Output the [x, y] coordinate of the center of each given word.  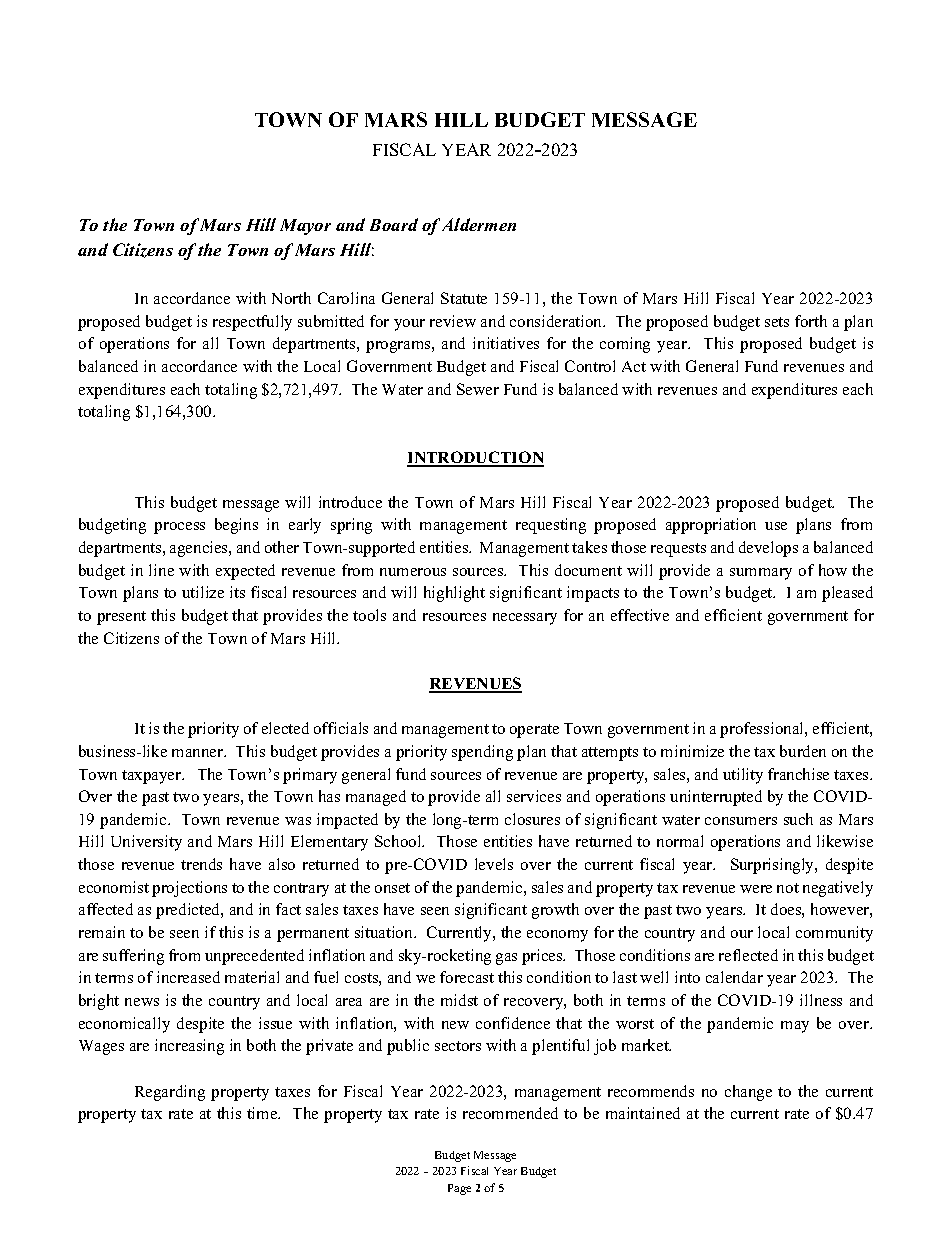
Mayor [305, 227]
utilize [203, 592]
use [776, 526]
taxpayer [153, 777]
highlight [454, 594]
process [179, 528]
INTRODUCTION [475, 458]
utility [743, 776]
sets [777, 322]
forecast [467, 977]
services [534, 796]
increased [188, 977]
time [263, 1113]
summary [761, 574]
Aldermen [479, 224]
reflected [748, 955]
